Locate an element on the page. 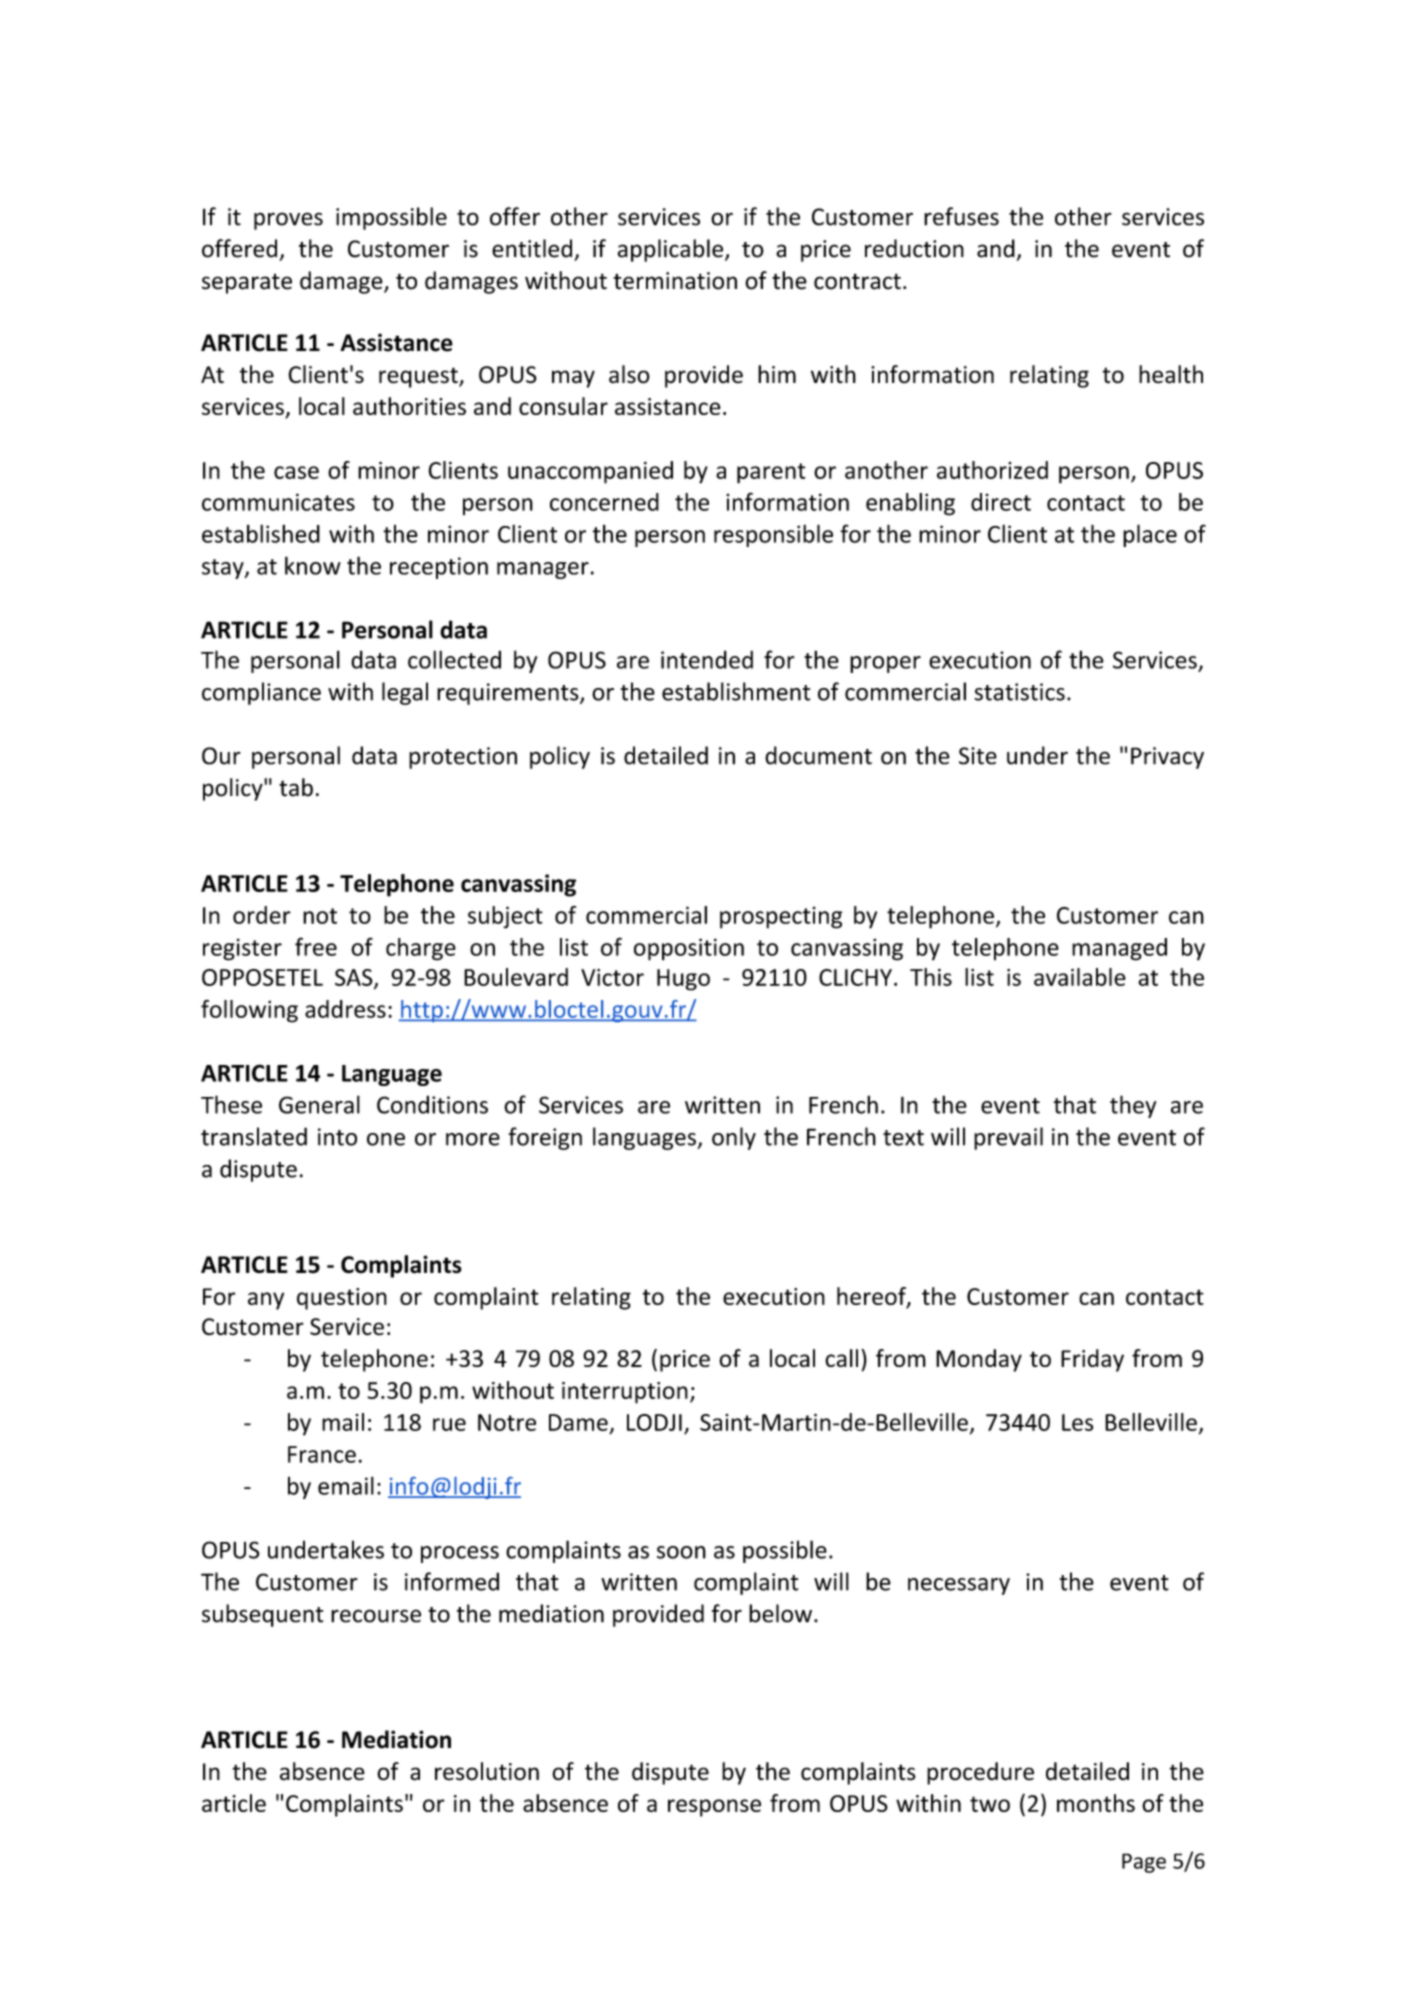  available is located at coordinates (1080, 977).
